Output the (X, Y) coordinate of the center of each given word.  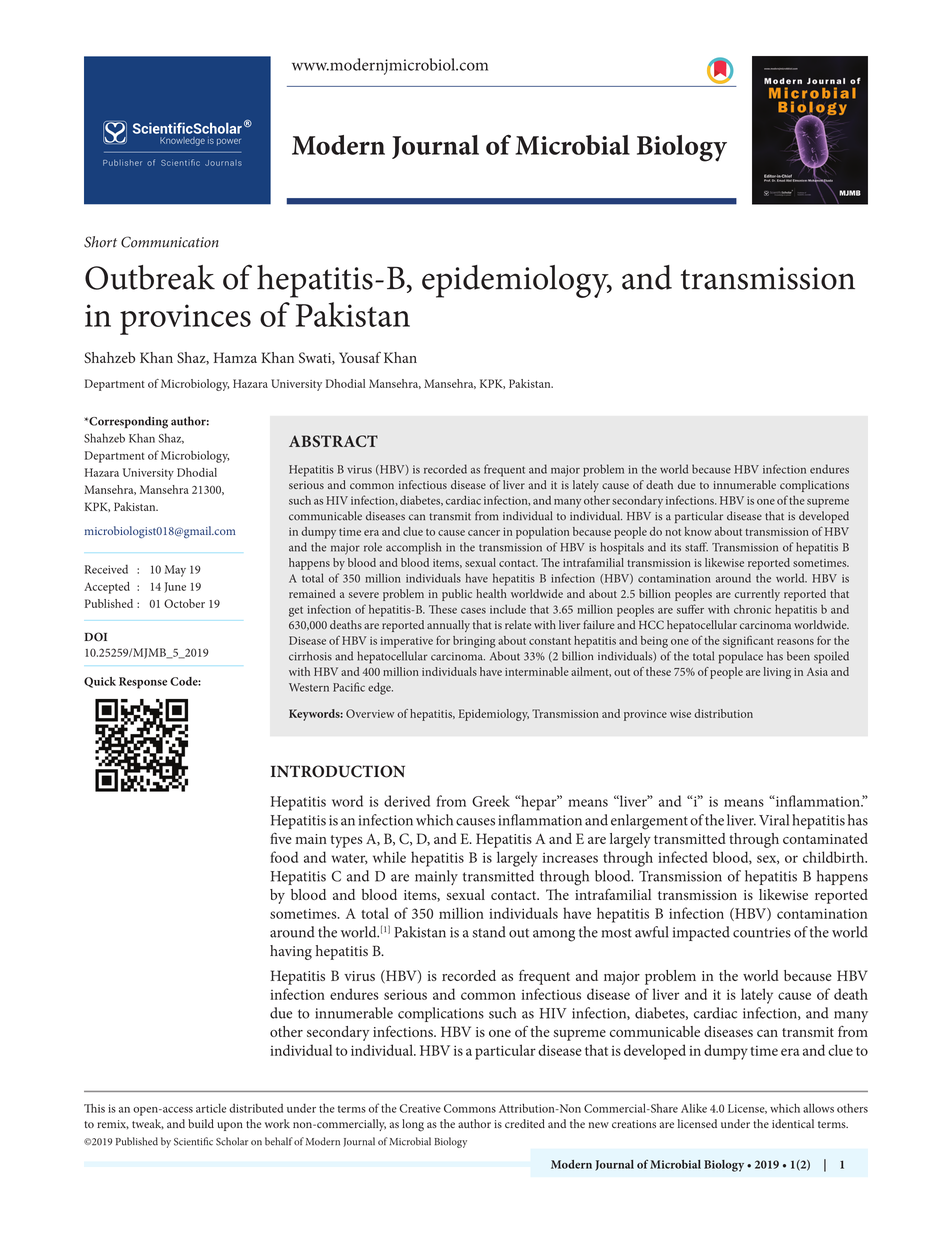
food (284, 857)
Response (143, 683)
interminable (537, 671)
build (201, 1123)
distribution (723, 713)
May (175, 571)
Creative (420, 1108)
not (673, 532)
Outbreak (150, 277)
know (698, 531)
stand (489, 932)
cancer (484, 533)
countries (762, 932)
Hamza (235, 357)
